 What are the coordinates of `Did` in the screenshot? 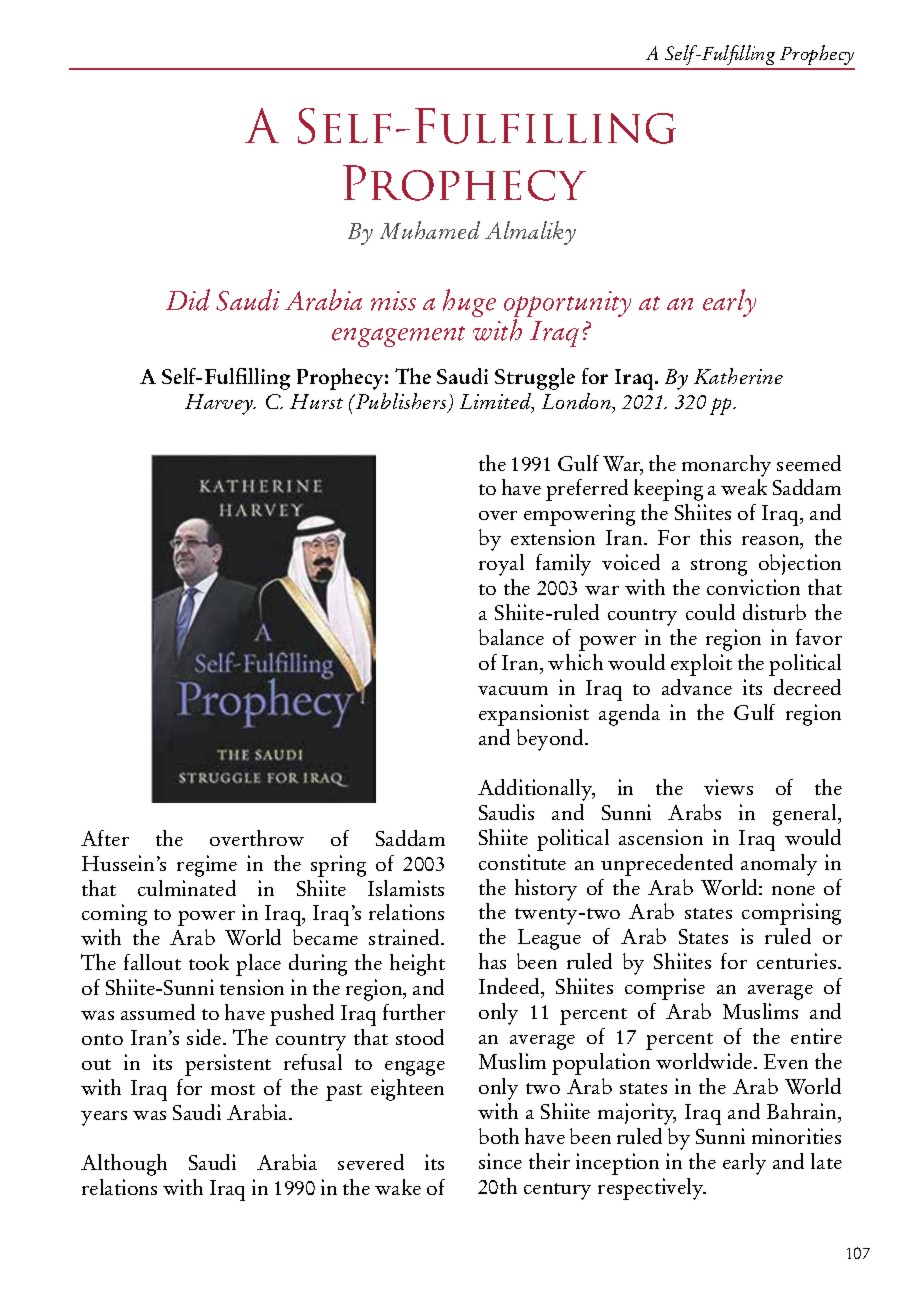 It's located at (188, 300).
